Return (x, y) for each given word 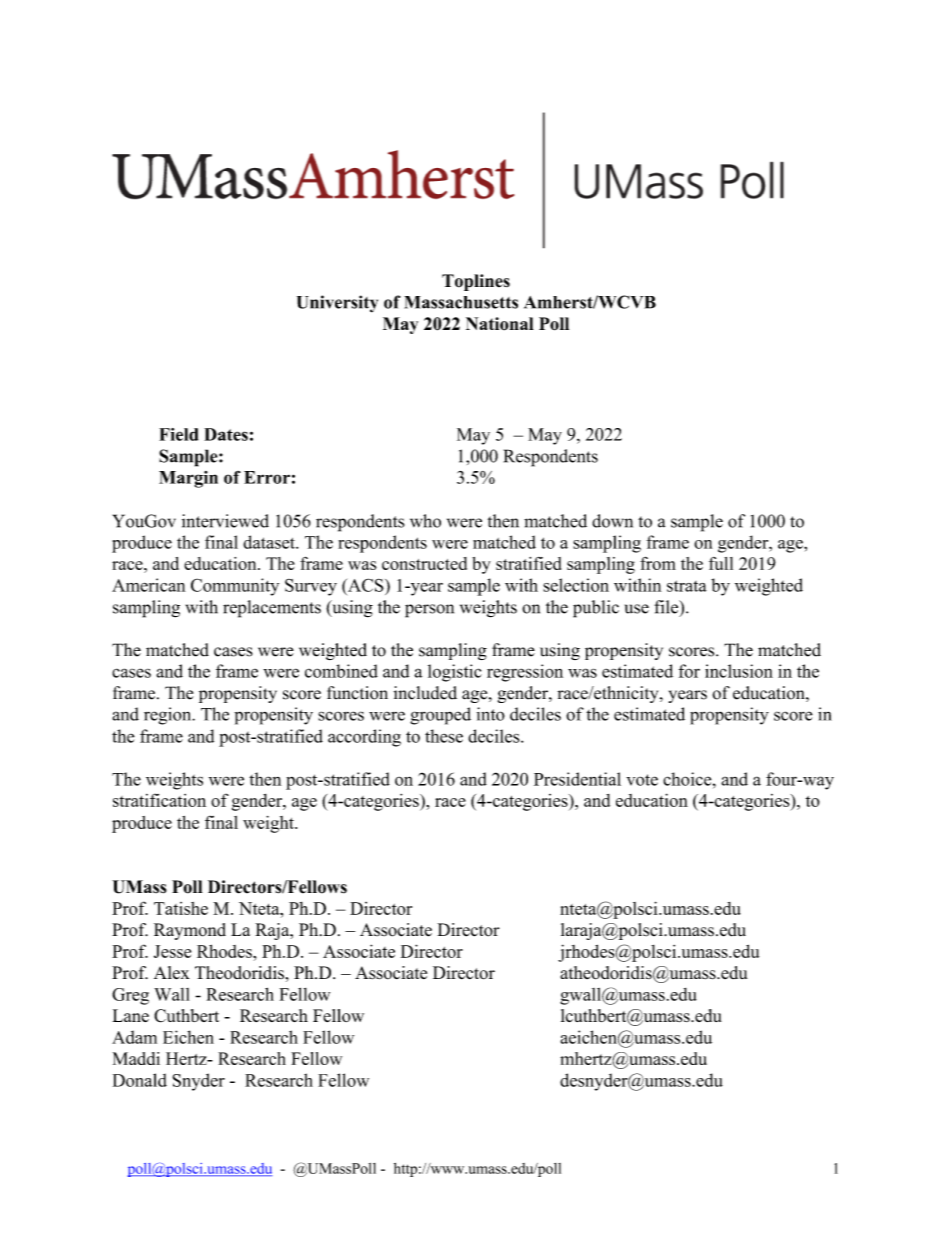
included (425, 693)
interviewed (225, 521)
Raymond (190, 931)
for (689, 671)
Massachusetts (461, 302)
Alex (172, 973)
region (169, 716)
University (337, 304)
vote (642, 780)
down (612, 521)
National (500, 324)
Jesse (172, 951)
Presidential (577, 779)
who (425, 521)
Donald (140, 1080)
